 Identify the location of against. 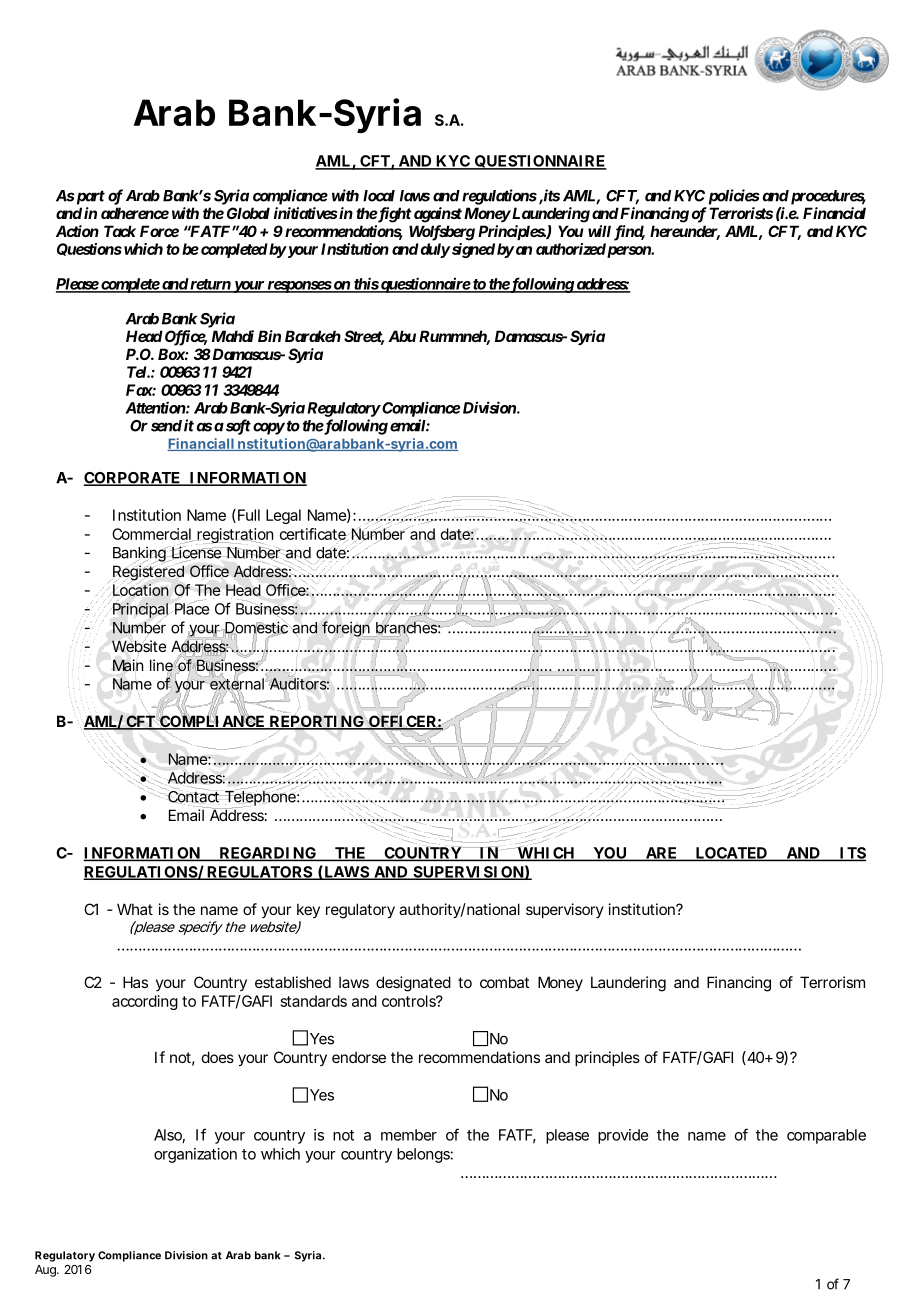
(436, 215).
